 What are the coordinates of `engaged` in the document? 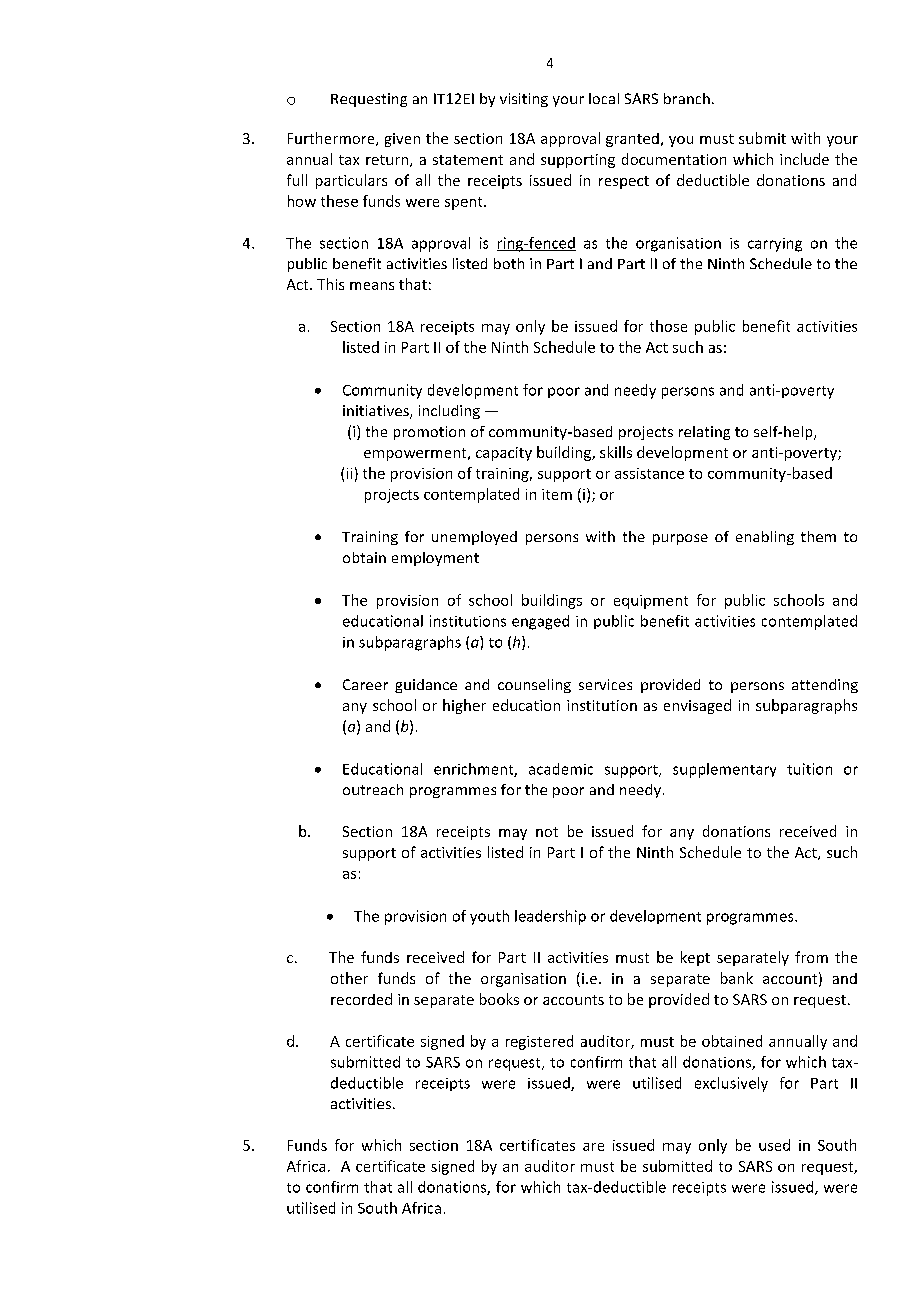 It's located at (540, 622).
